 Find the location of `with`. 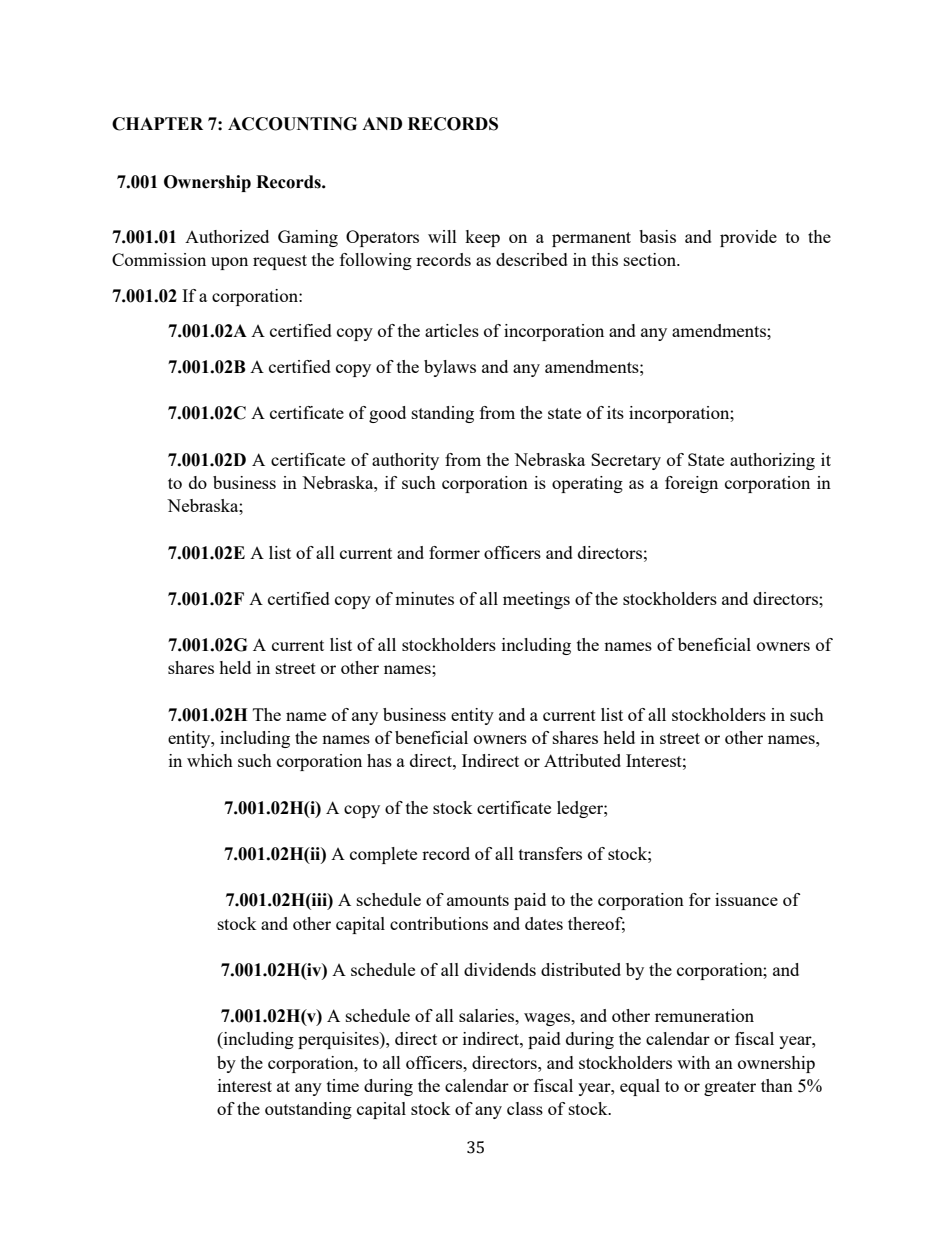

with is located at coordinates (693, 1062).
